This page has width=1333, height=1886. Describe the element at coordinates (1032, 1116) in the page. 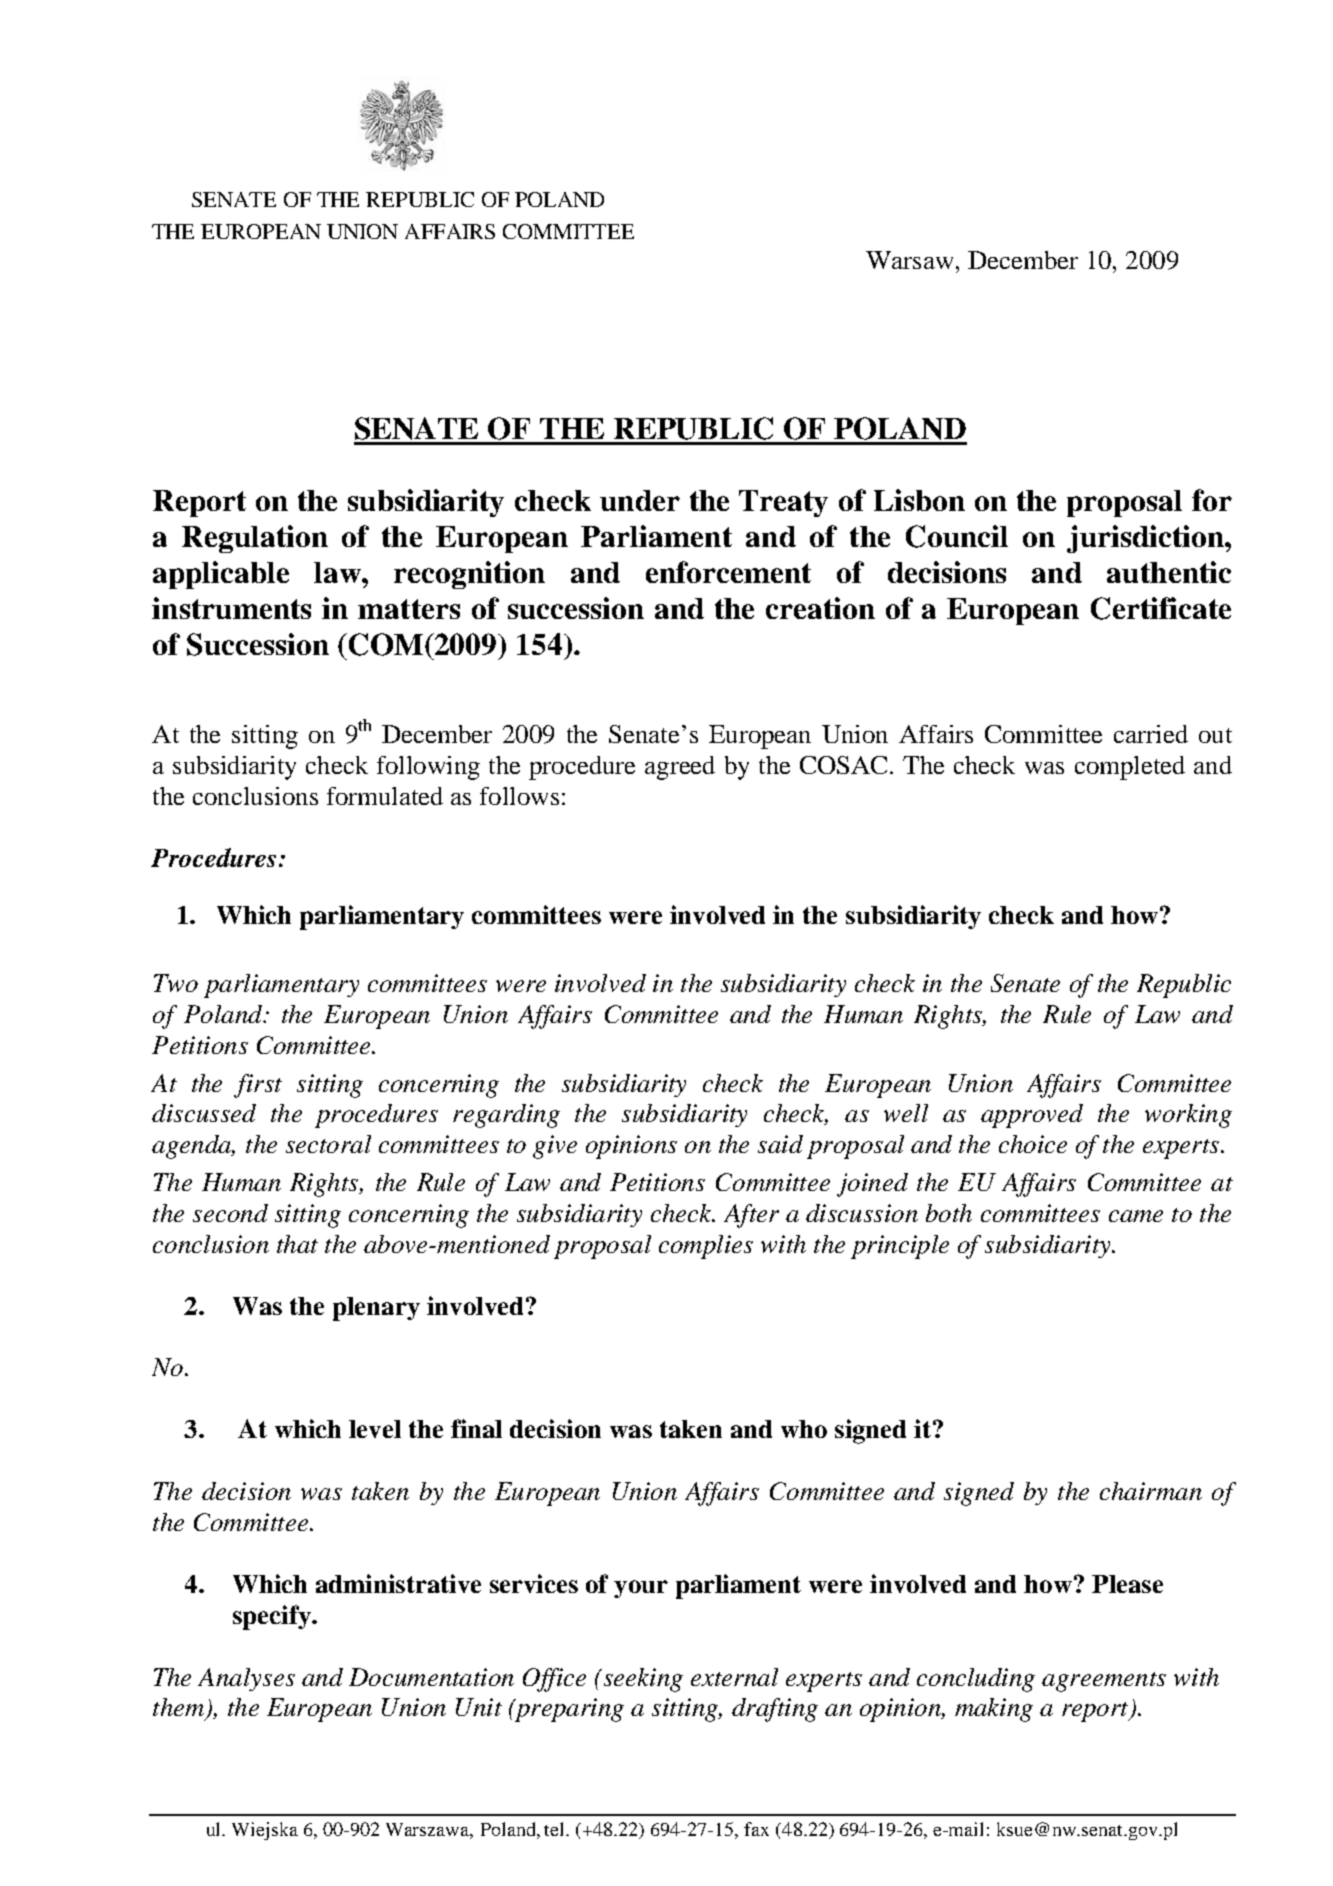

I see `approved` at that location.
